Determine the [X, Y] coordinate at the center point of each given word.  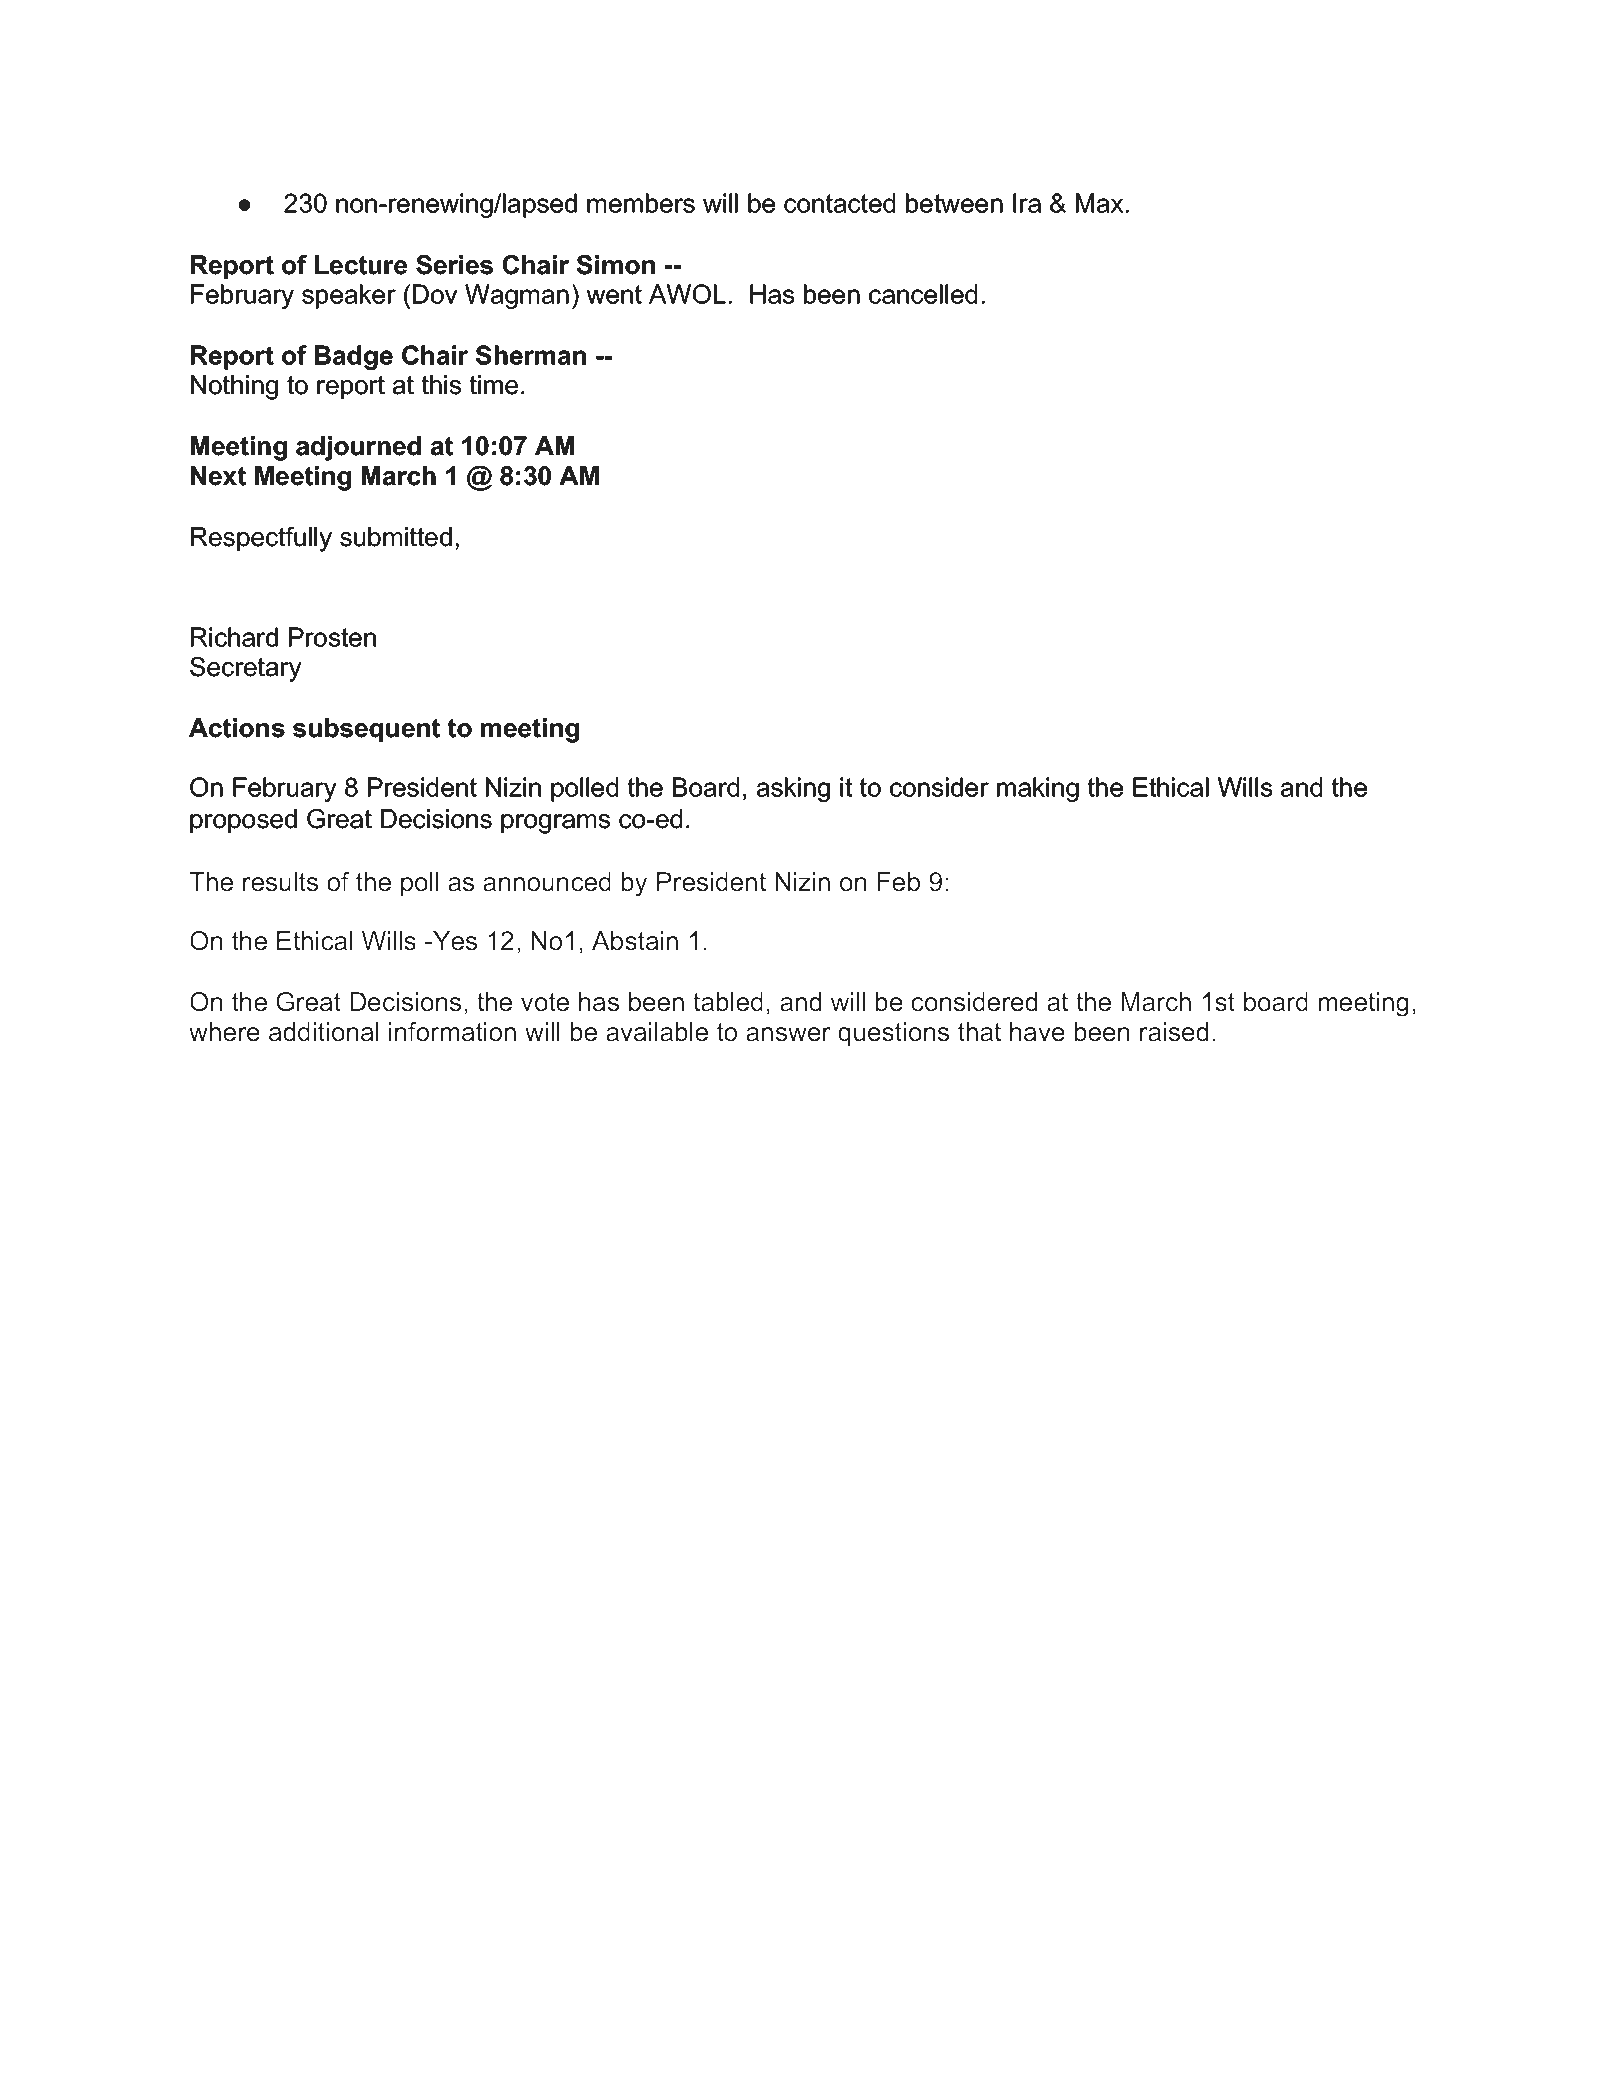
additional [324, 1032]
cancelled [923, 294]
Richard [234, 637]
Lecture [361, 265]
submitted [396, 537]
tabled [728, 1002]
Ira [1027, 203]
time [494, 385]
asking [793, 789]
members [641, 203]
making [1038, 789]
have [1037, 1032]
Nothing [234, 387]
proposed [243, 821]
